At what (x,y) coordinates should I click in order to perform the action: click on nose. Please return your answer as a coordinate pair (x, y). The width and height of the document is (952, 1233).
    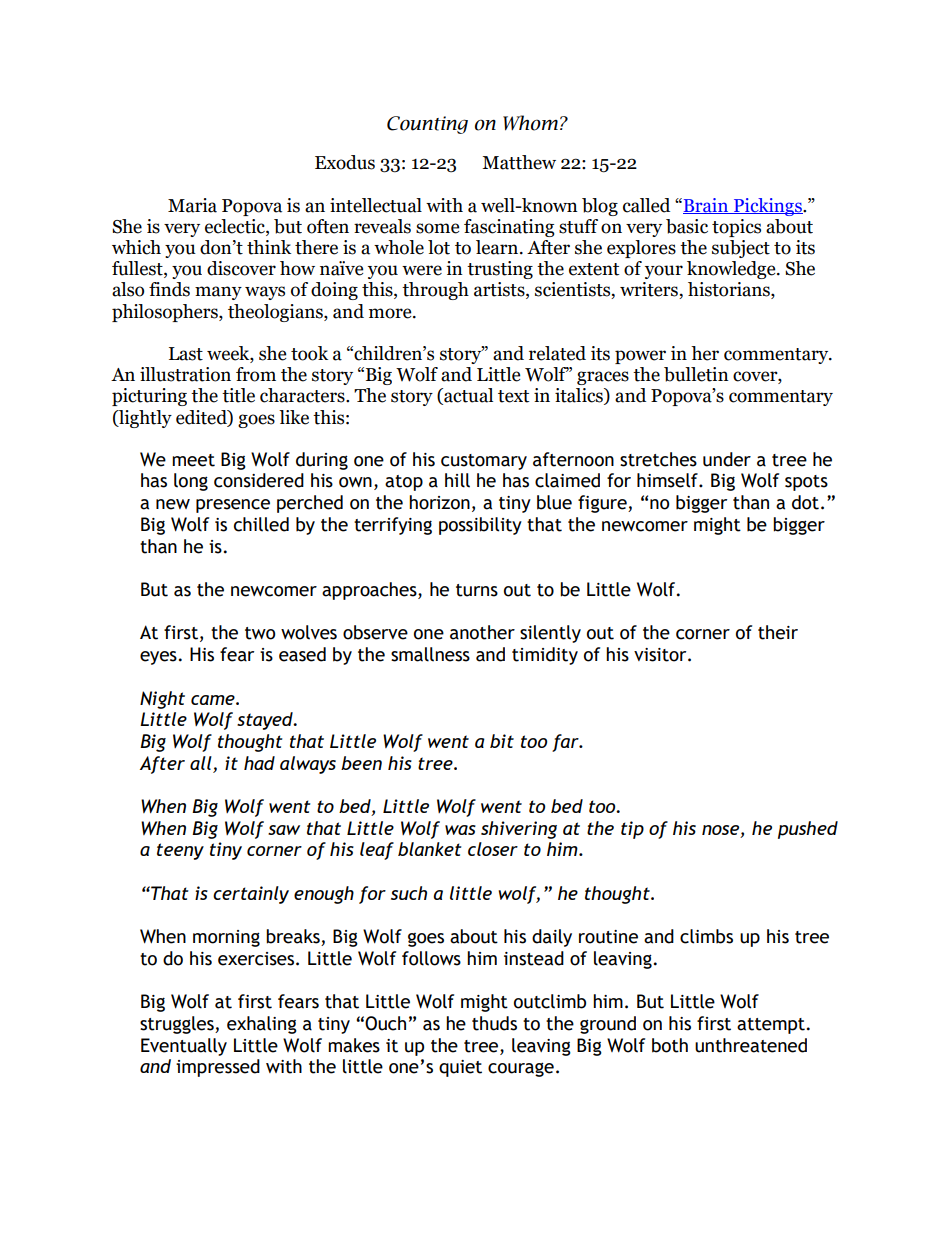
    Looking at the image, I should click on (722, 831).
